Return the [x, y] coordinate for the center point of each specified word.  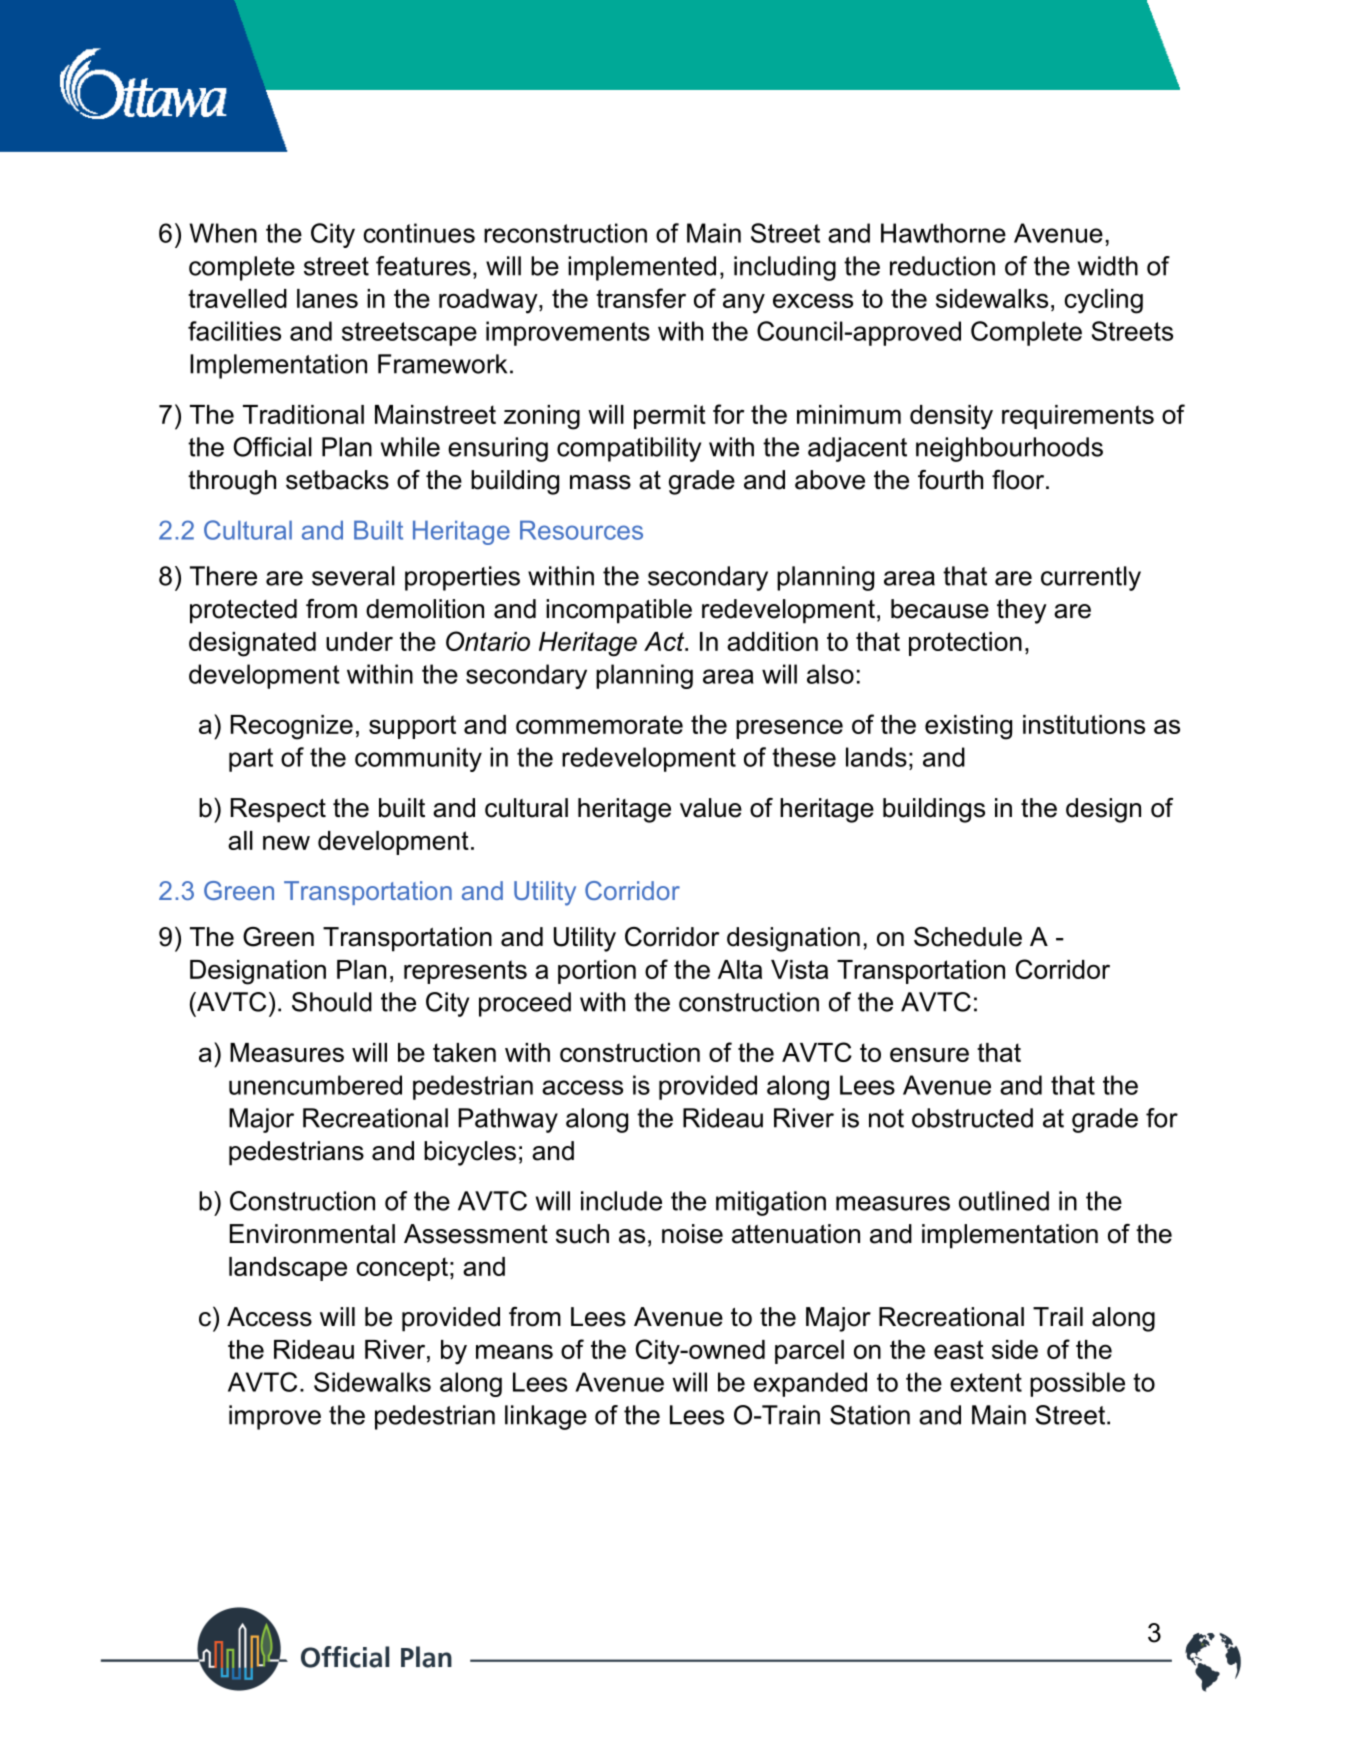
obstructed [972, 1118]
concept [402, 1269]
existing [968, 727]
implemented [642, 268]
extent [986, 1382]
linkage [546, 1417]
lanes [327, 298]
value [711, 808]
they [1022, 611]
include [621, 1201]
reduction [942, 266]
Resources [581, 530]
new [286, 842]
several [353, 576]
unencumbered [315, 1085]
